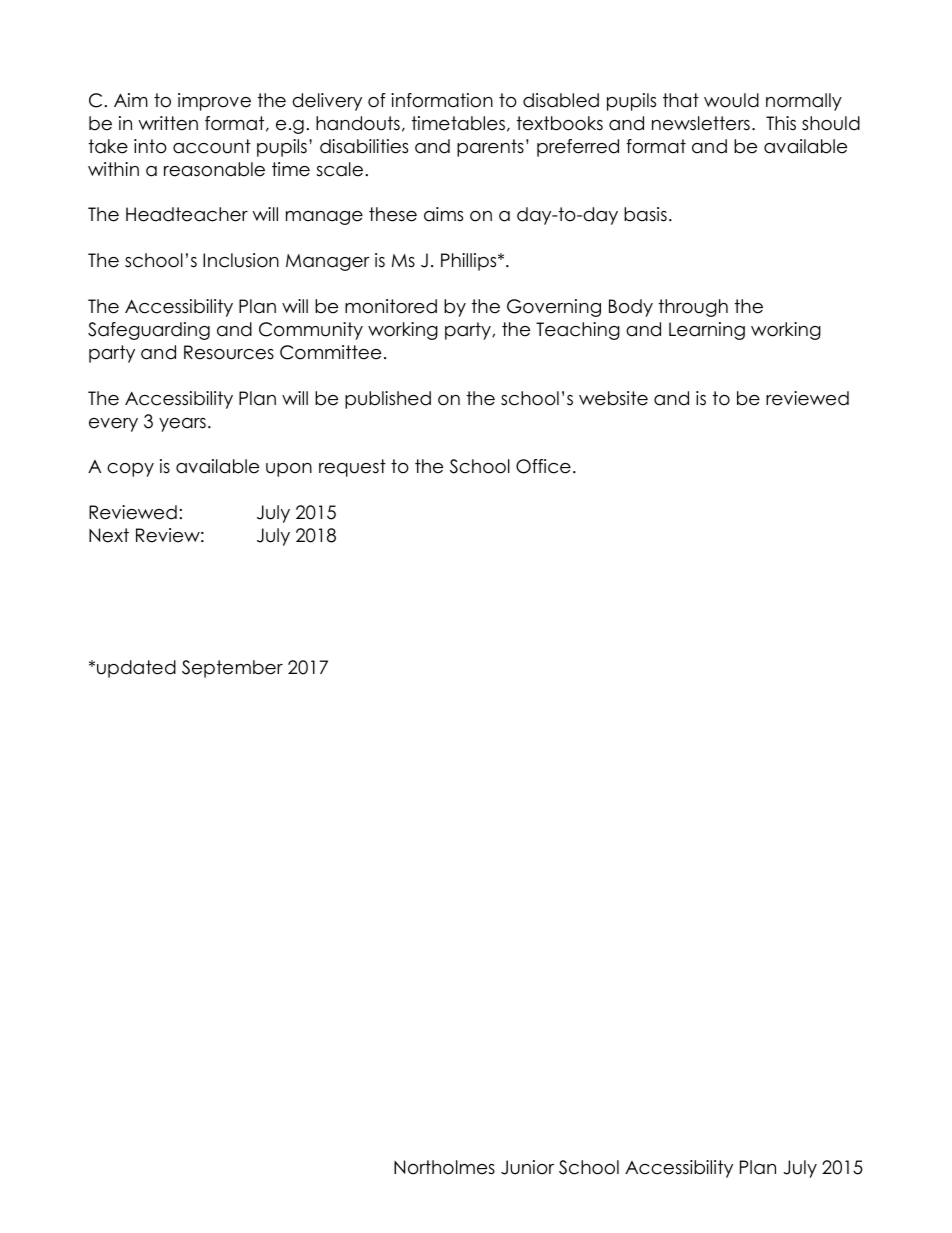 This document has height=1233, width=952. What do you see at coordinates (109, 535) in the document?
I see `Next` at bounding box center [109, 535].
